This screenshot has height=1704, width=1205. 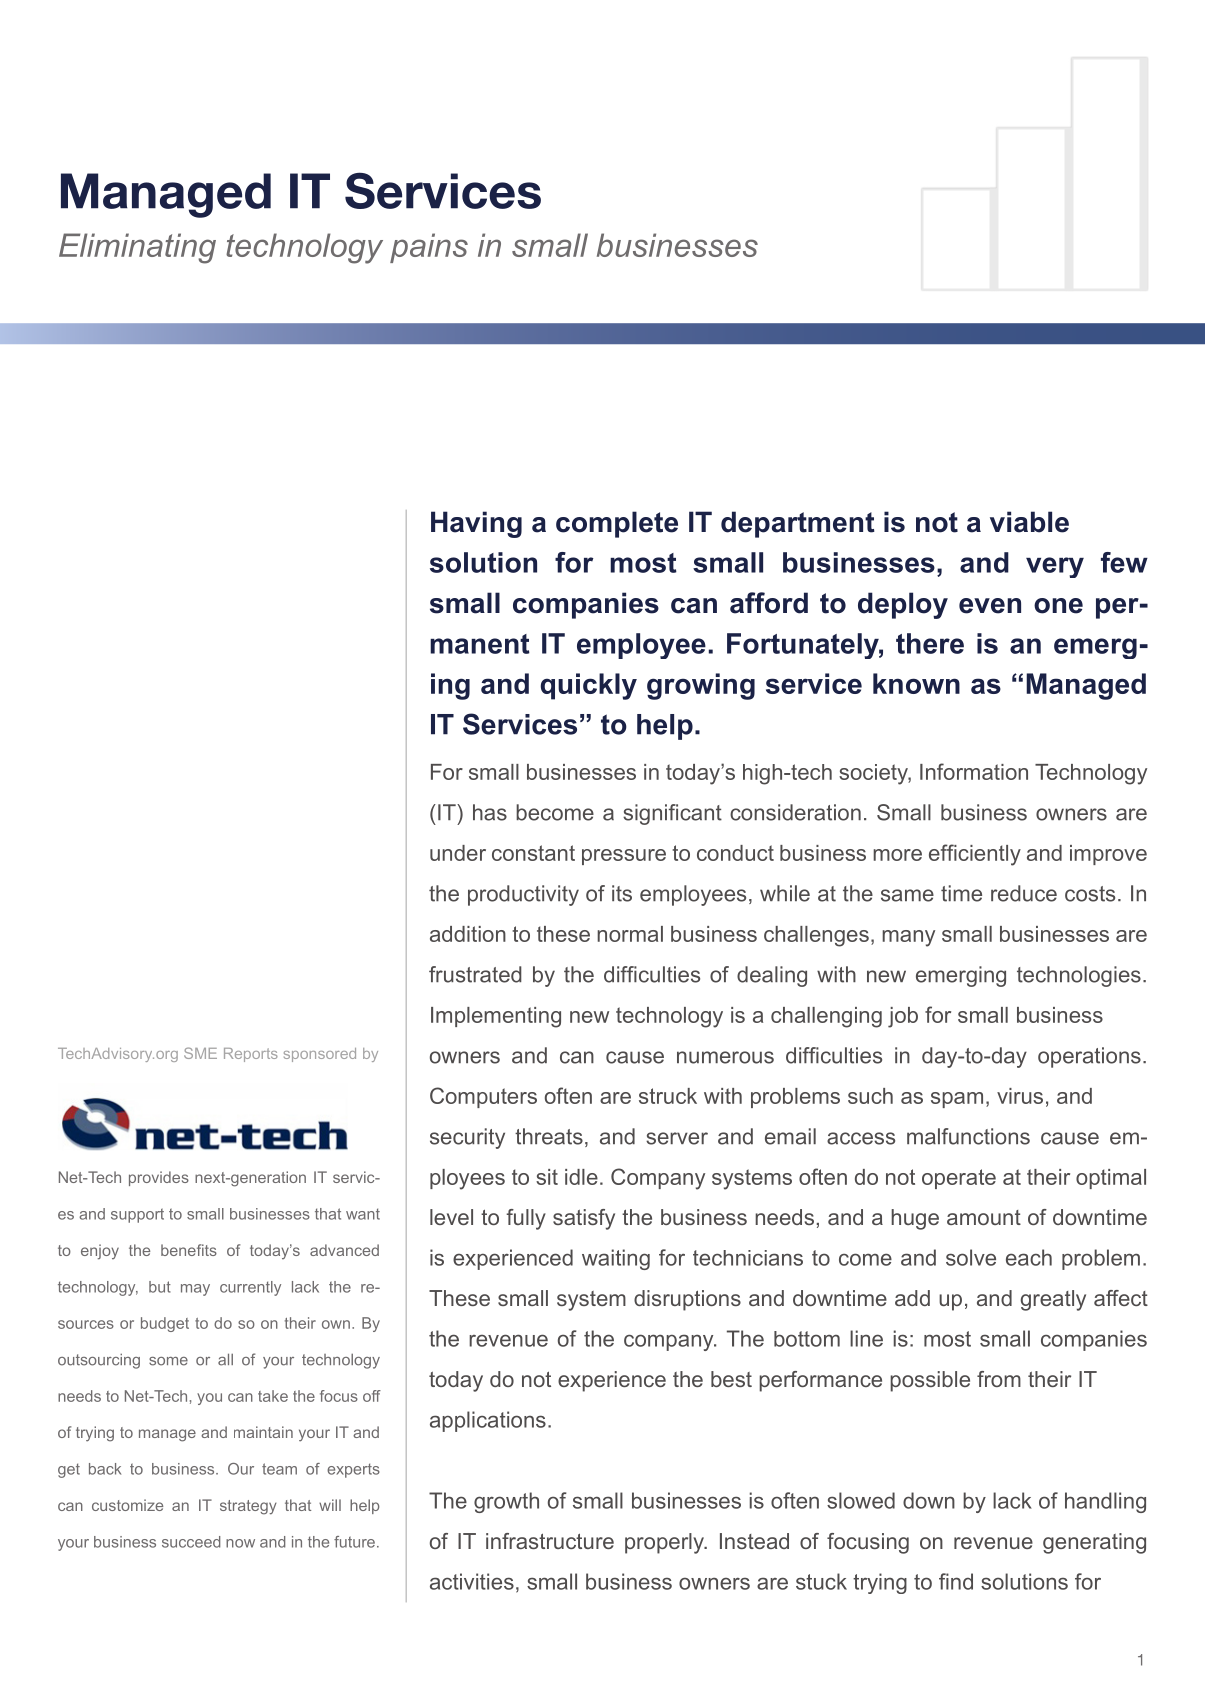 What do you see at coordinates (429, 248) in the screenshot?
I see `pains` at bounding box center [429, 248].
